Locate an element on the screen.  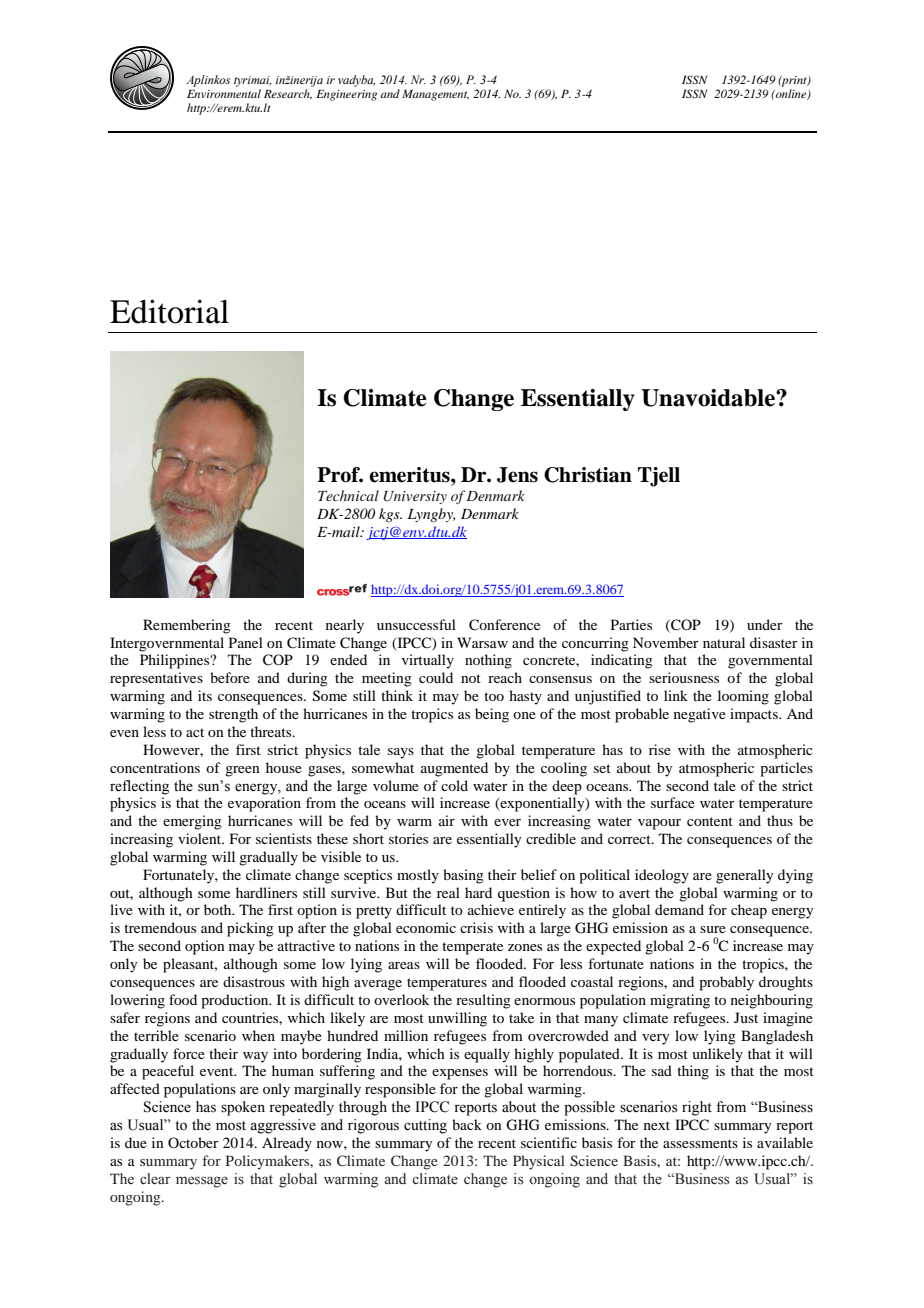
natural is located at coordinates (724, 642).
